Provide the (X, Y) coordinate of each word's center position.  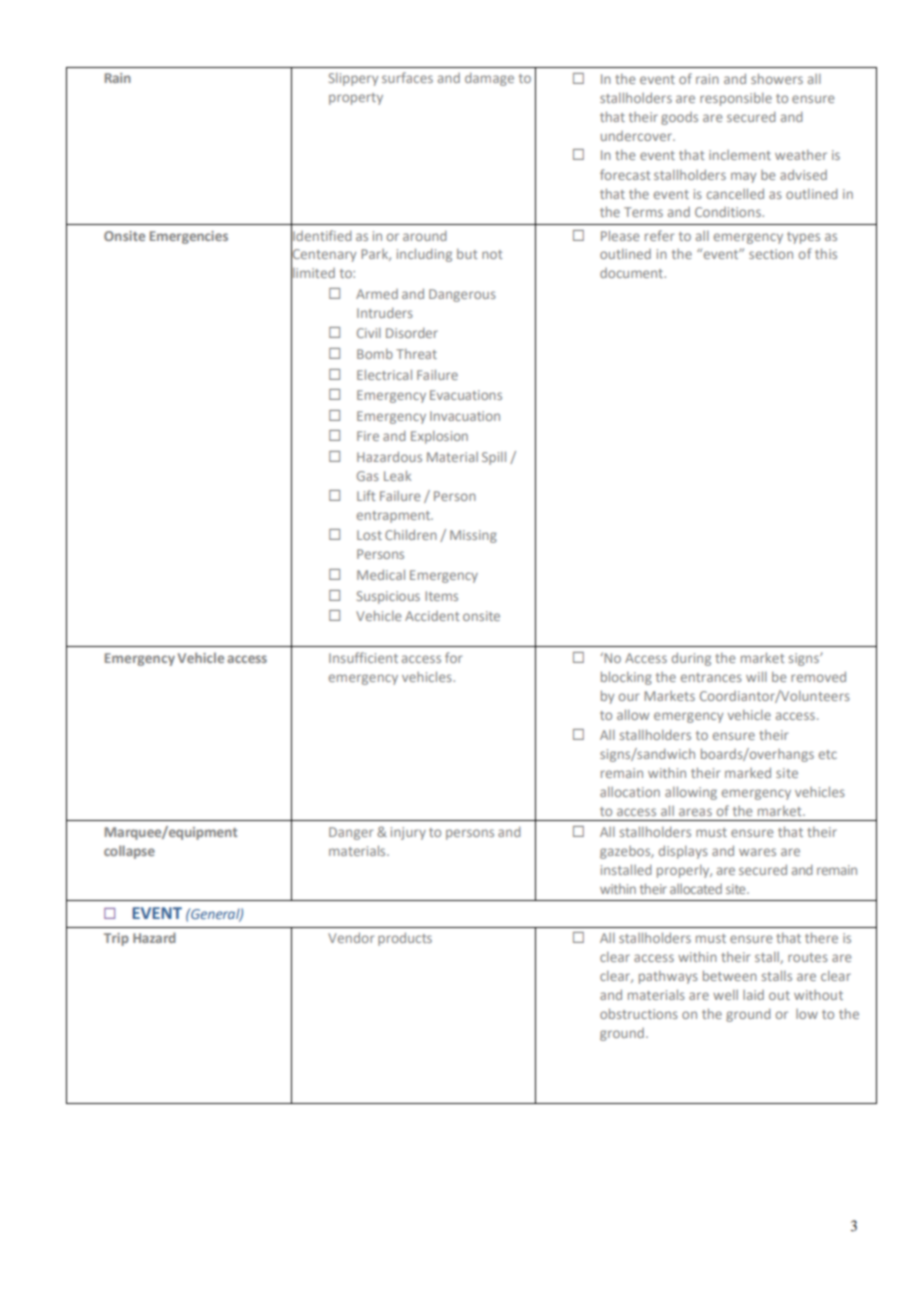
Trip (116, 939)
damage (489, 79)
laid (753, 995)
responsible (736, 99)
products (405, 939)
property (356, 99)
